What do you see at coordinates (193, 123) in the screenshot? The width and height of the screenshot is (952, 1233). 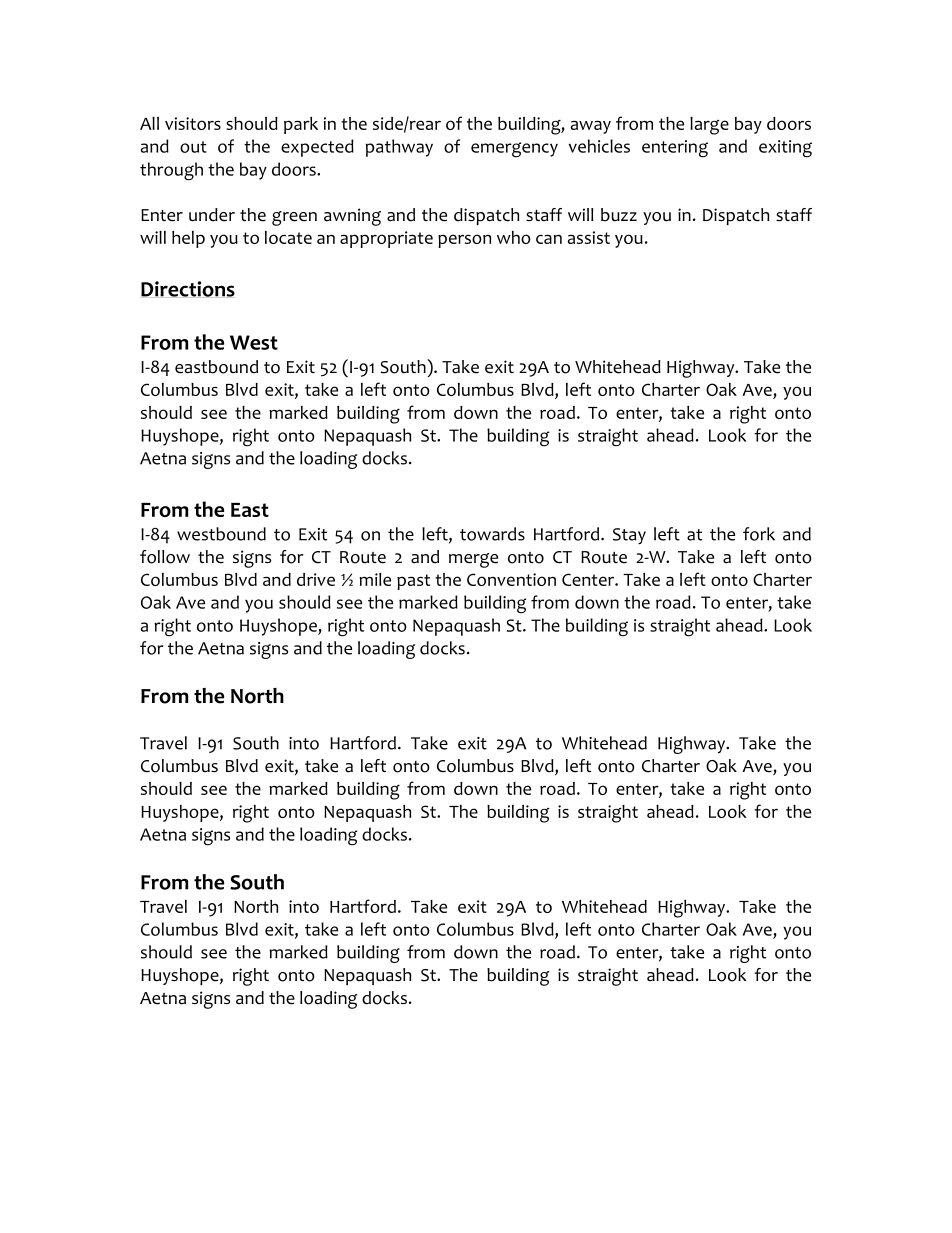 I see `visitors` at bounding box center [193, 123].
